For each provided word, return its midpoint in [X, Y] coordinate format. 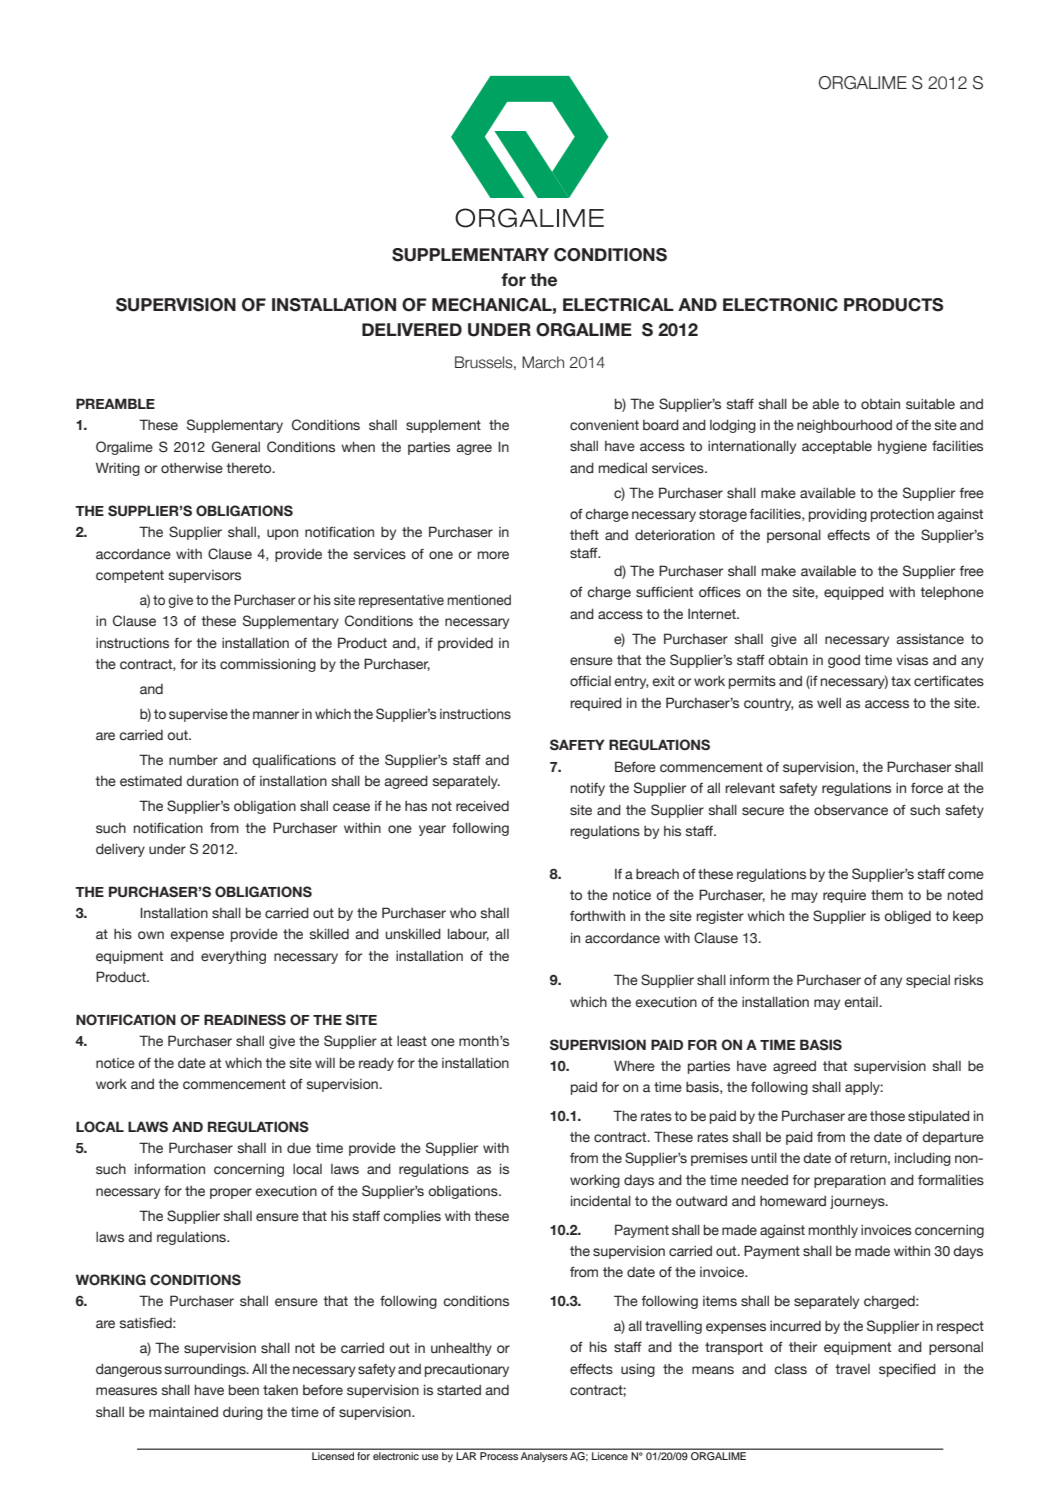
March [543, 362]
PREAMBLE [115, 403]
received [482, 806]
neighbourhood [844, 426]
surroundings [206, 1370]
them [887, 895]
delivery [120, 850]
